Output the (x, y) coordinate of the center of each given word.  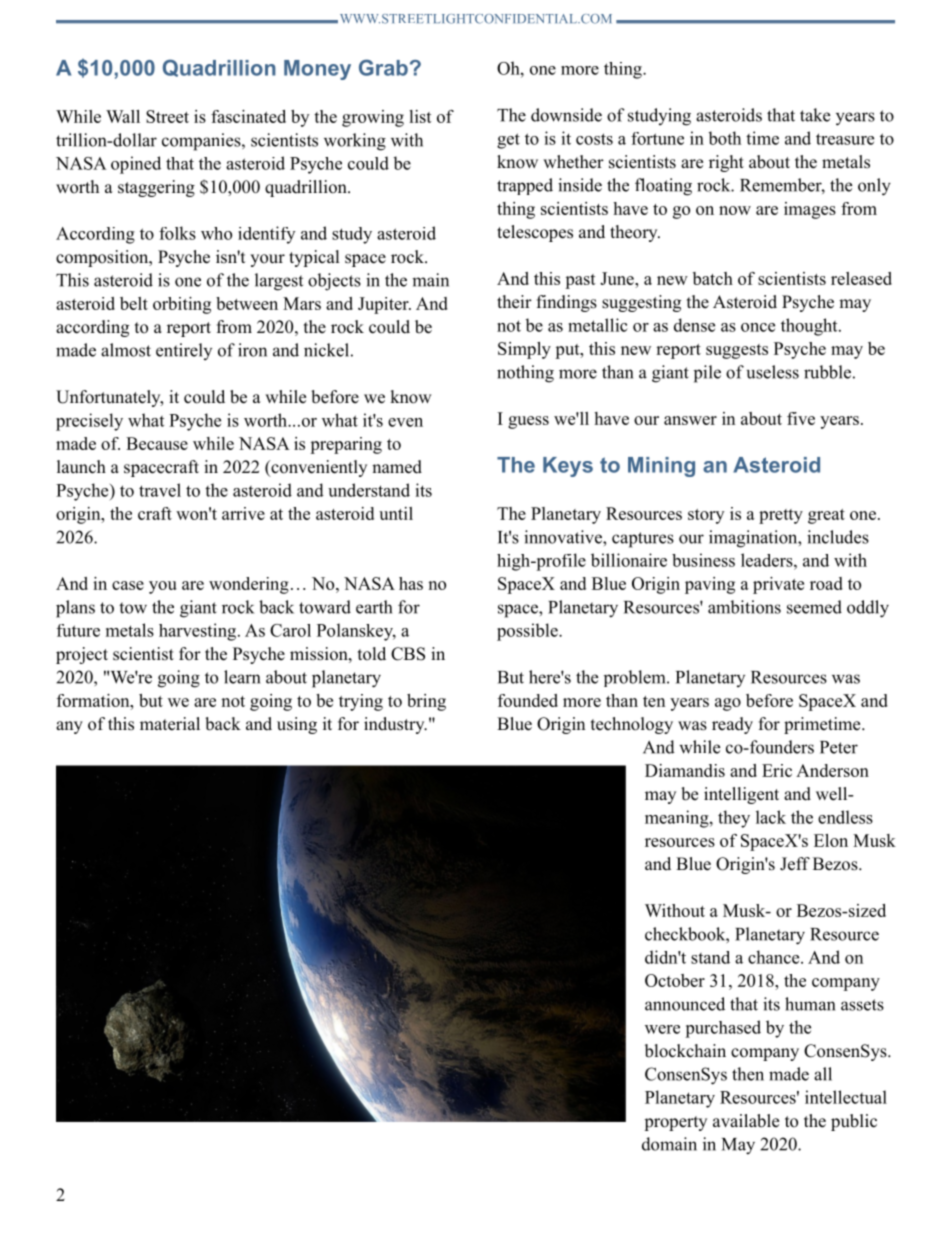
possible (528, 632)
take (815, 115)
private (778, 585)
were (662, 1029)
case (128, 585)
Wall (123, 116)
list (420, 116)
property (675, 1123)
